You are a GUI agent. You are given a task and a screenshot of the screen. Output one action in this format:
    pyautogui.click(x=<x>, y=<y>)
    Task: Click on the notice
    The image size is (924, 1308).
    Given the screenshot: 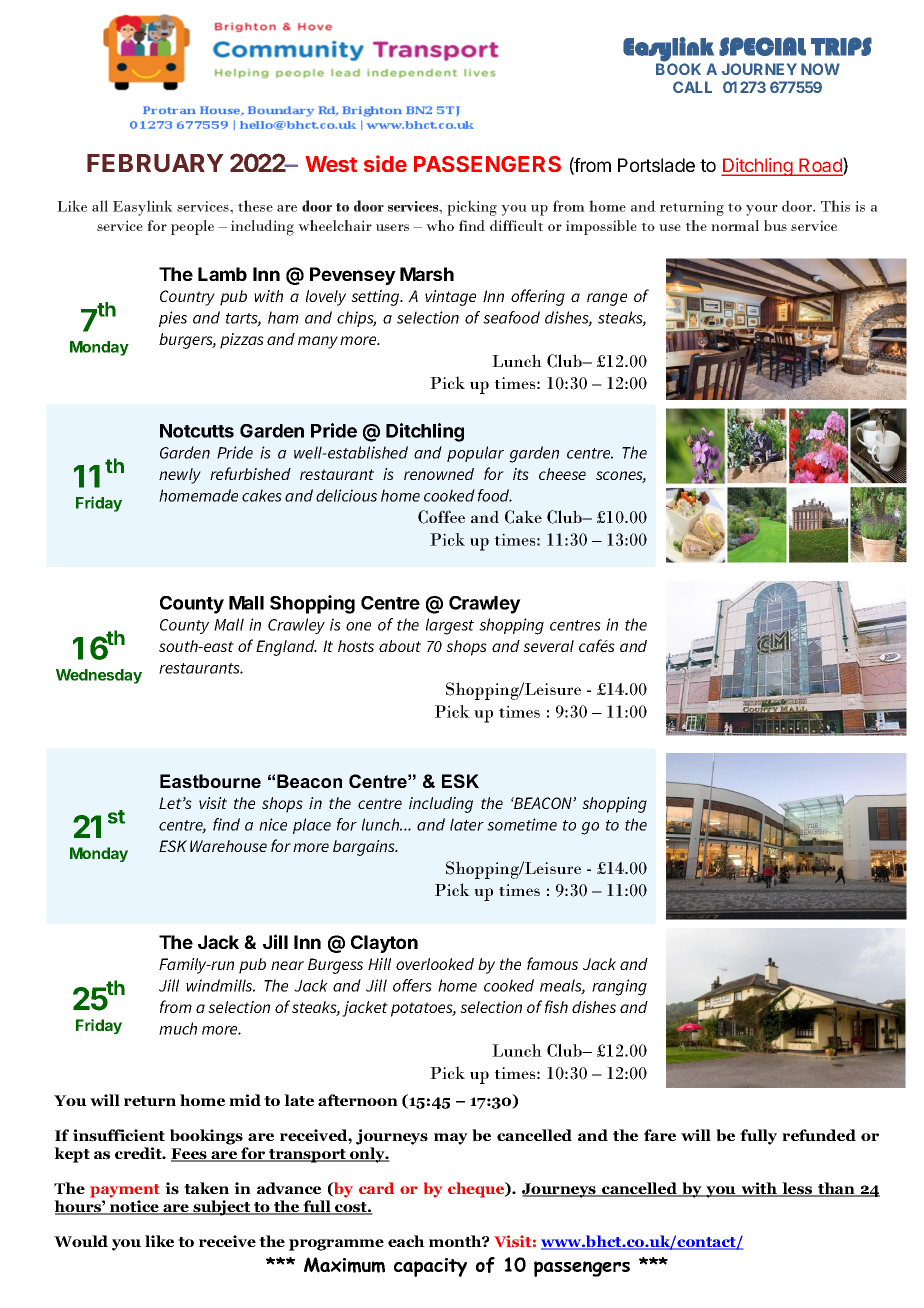 What is the action you would take?
    pyautogui.click(x=134, y=1207)
